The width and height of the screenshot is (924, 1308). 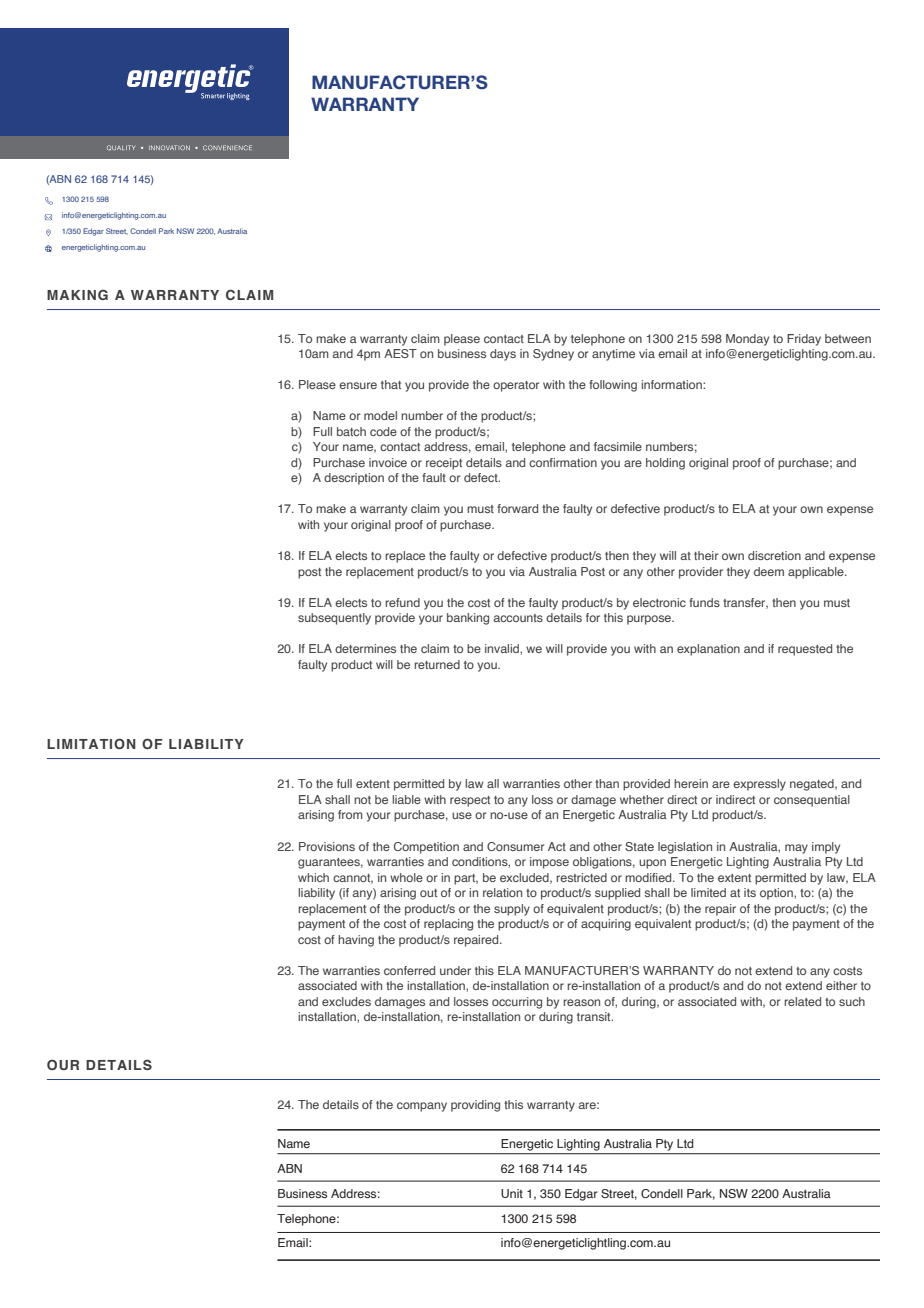 What do you see at coordinates (77, 294) in the screenshot?
I see `MAKING` at bounding box center [77, 294].
